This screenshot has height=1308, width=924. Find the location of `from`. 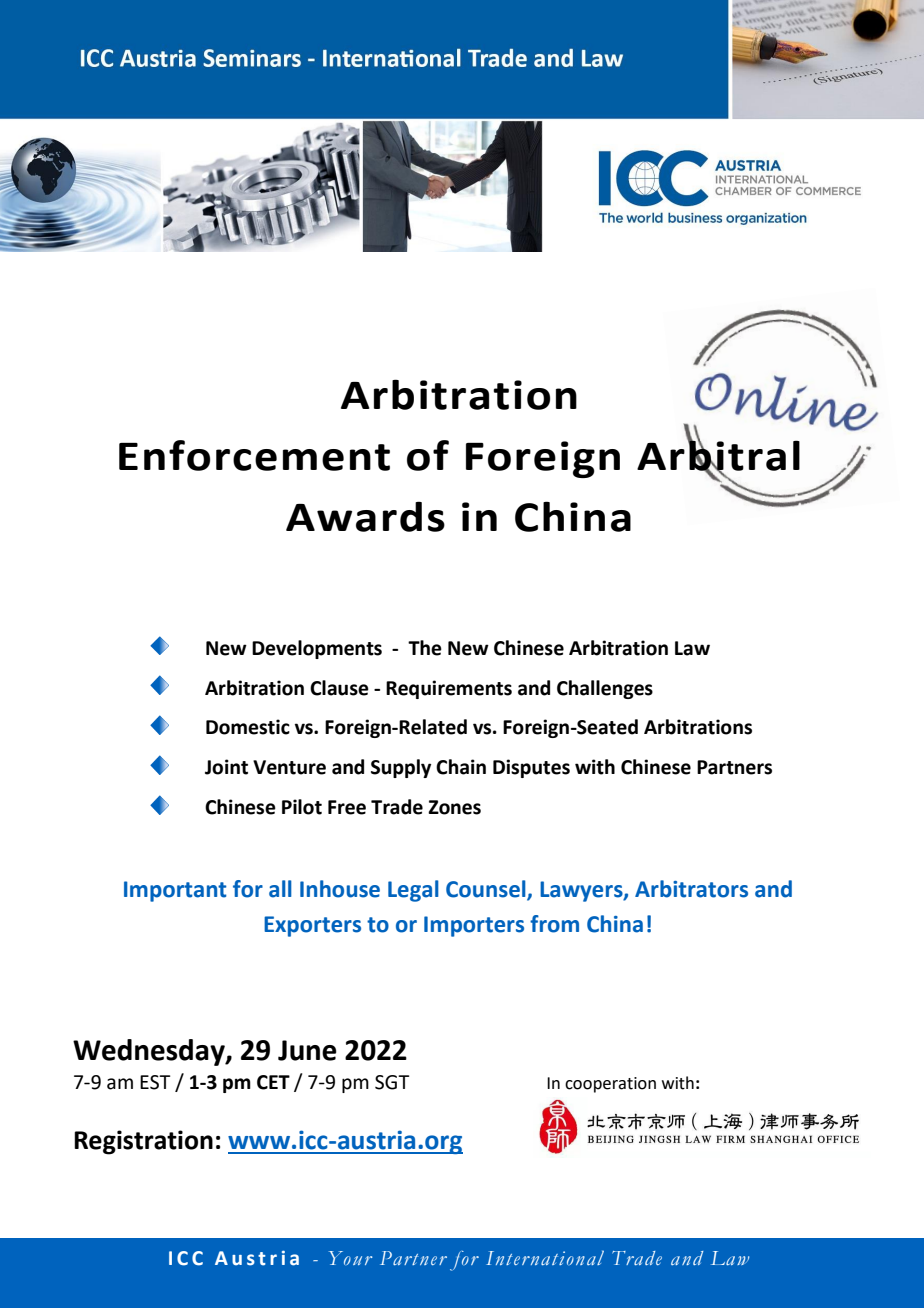

from is located at coordinates (554, 924).
